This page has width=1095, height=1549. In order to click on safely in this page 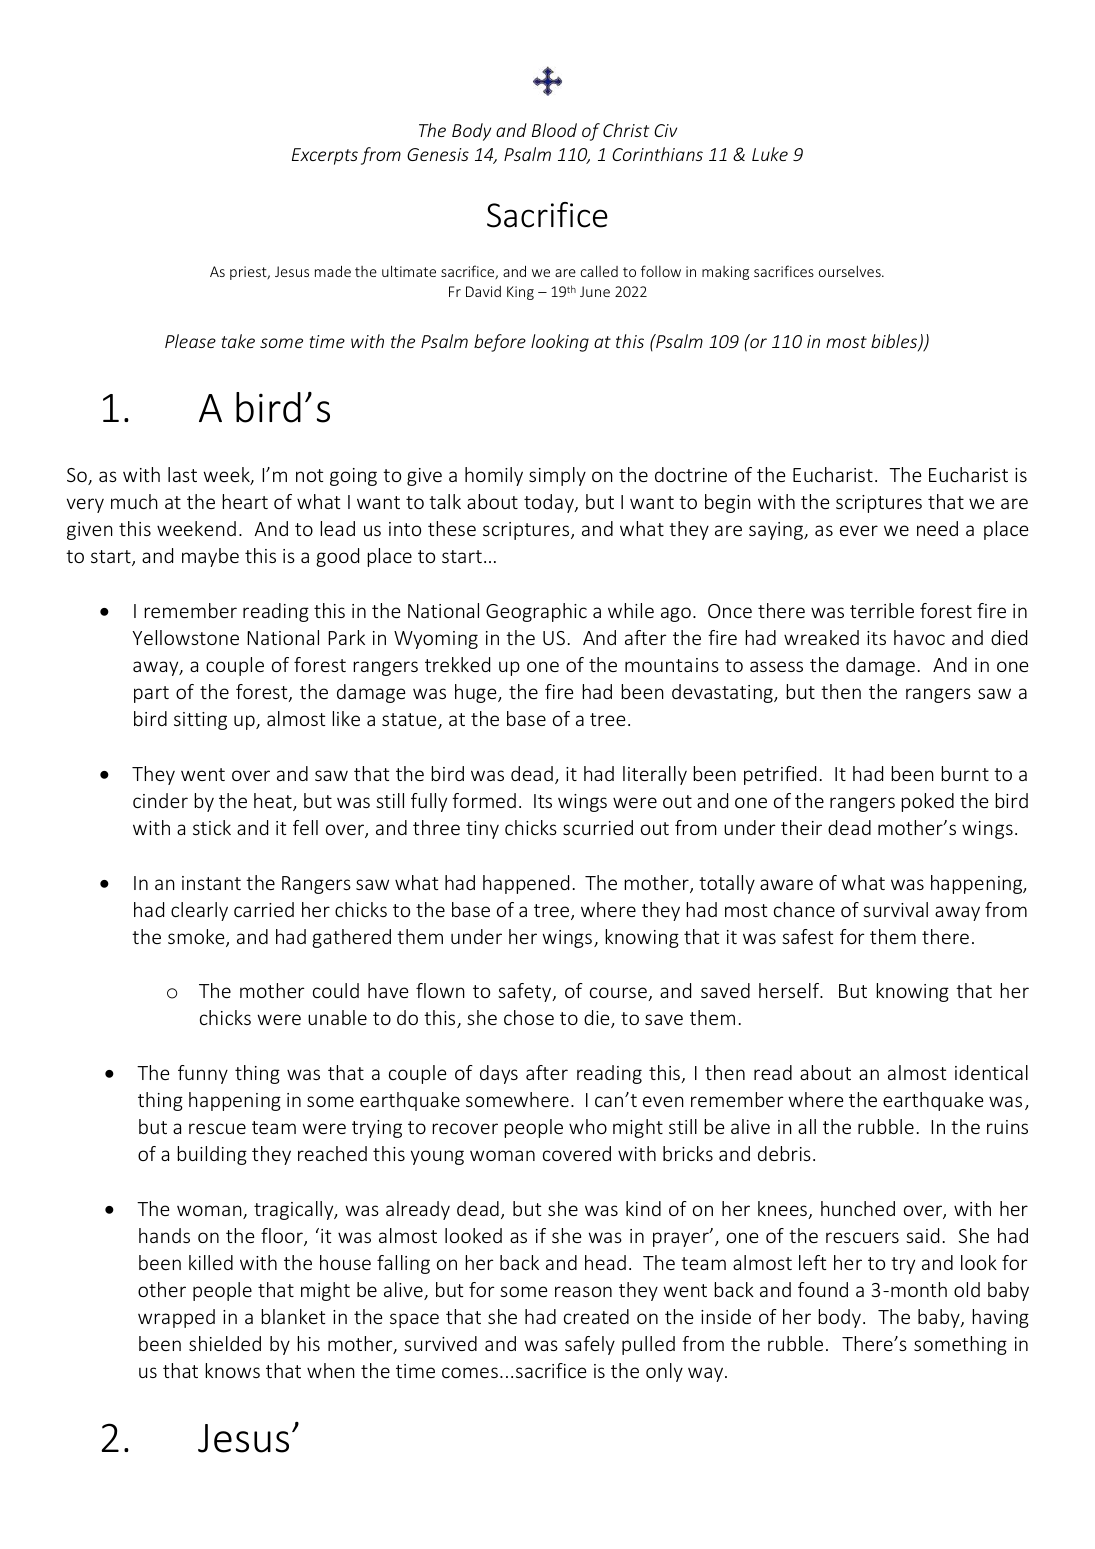, I will do `click(590, 1345)`.
